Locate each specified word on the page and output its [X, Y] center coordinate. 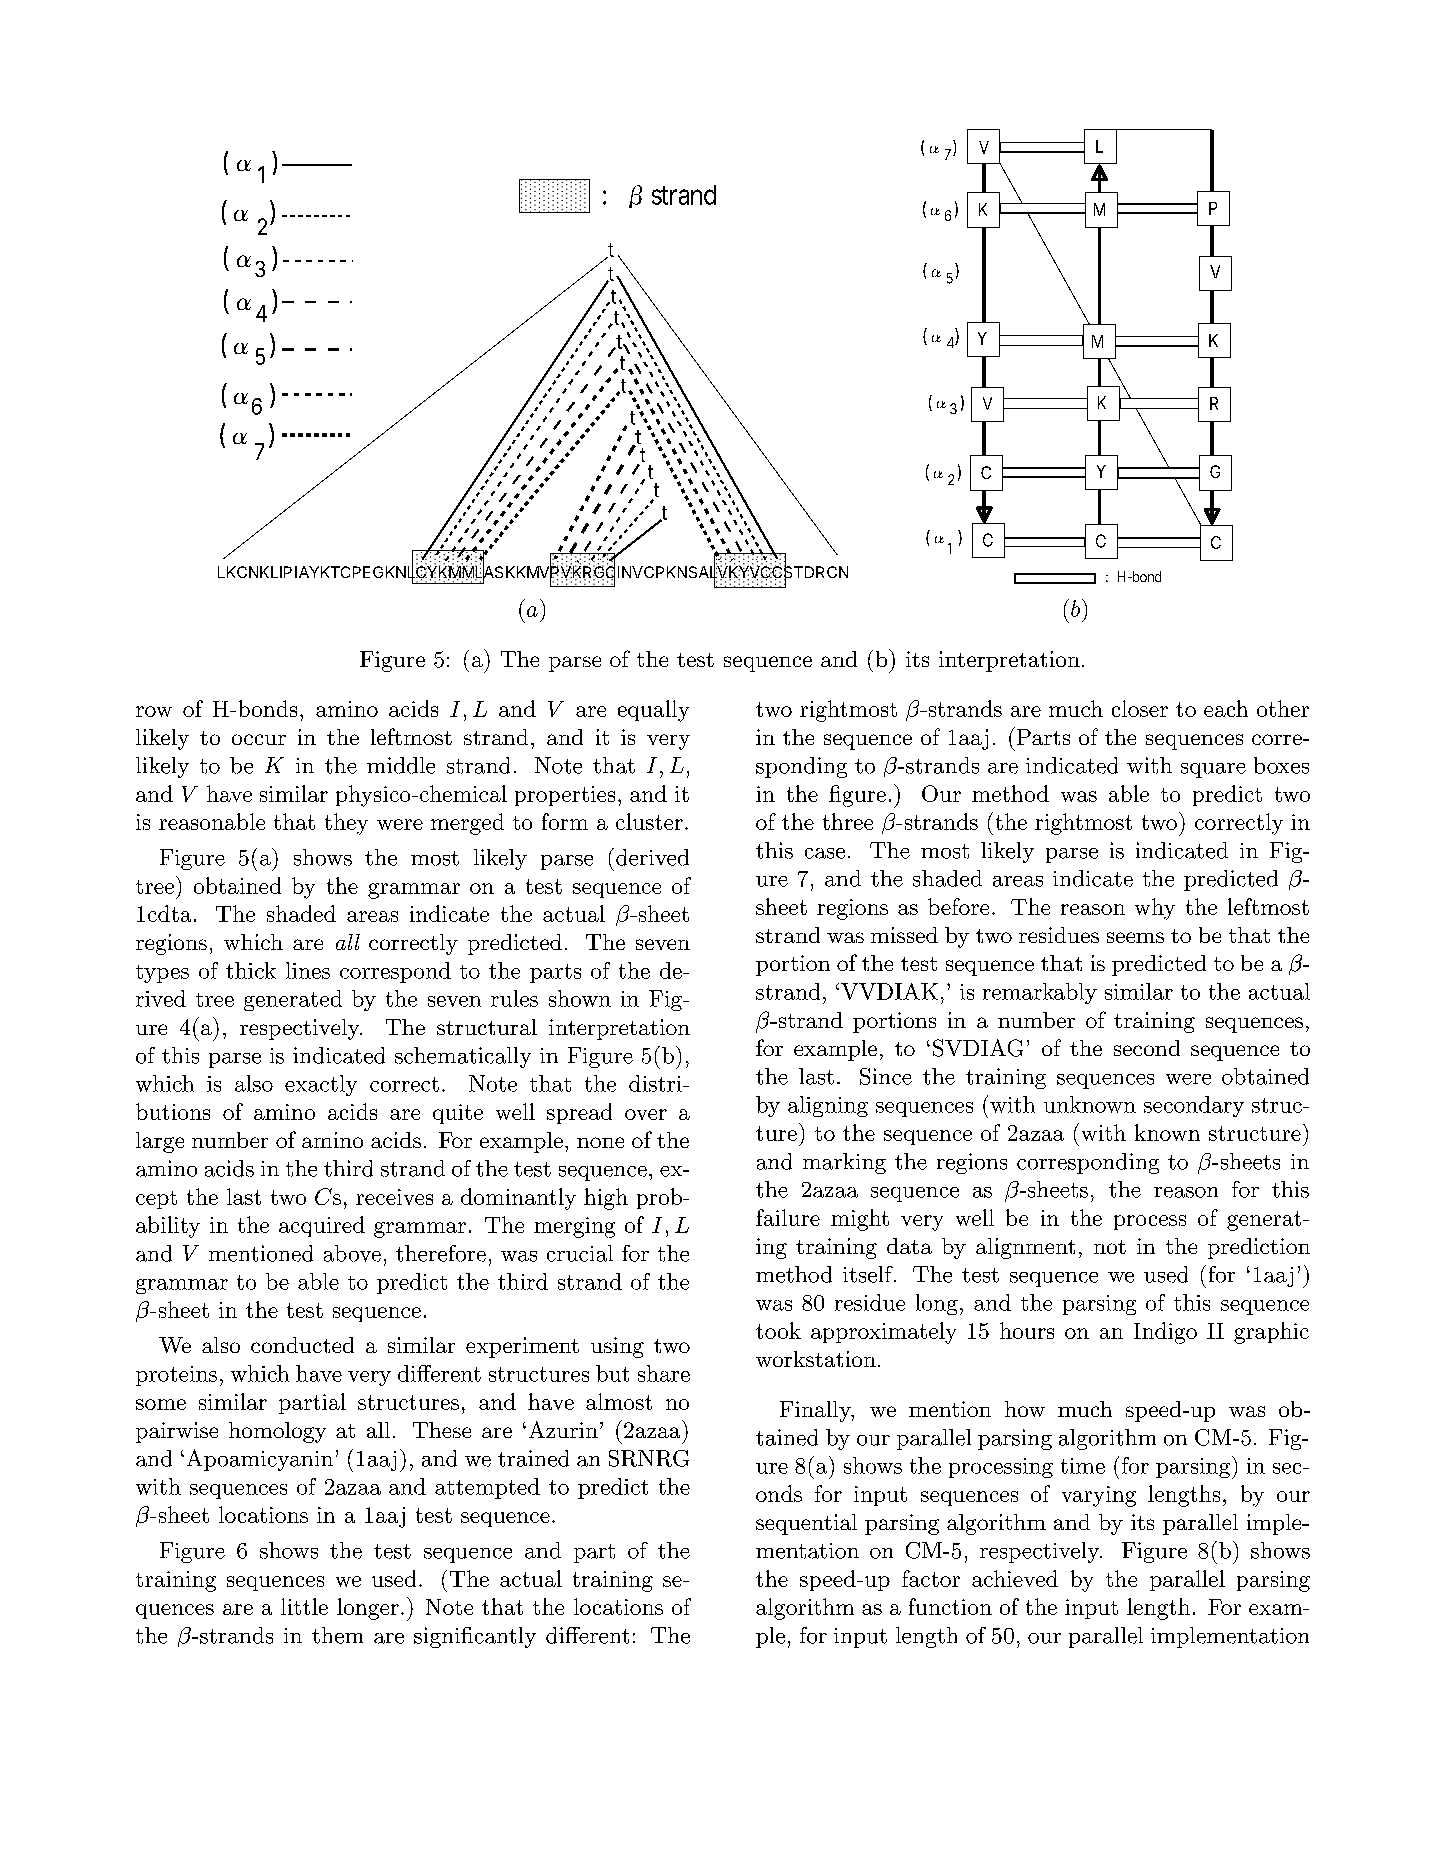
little [304, 1606]
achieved [1015, 1578]
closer [1140, 708]
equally [653, 711]
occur [259, 739]
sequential [806, 1524]
